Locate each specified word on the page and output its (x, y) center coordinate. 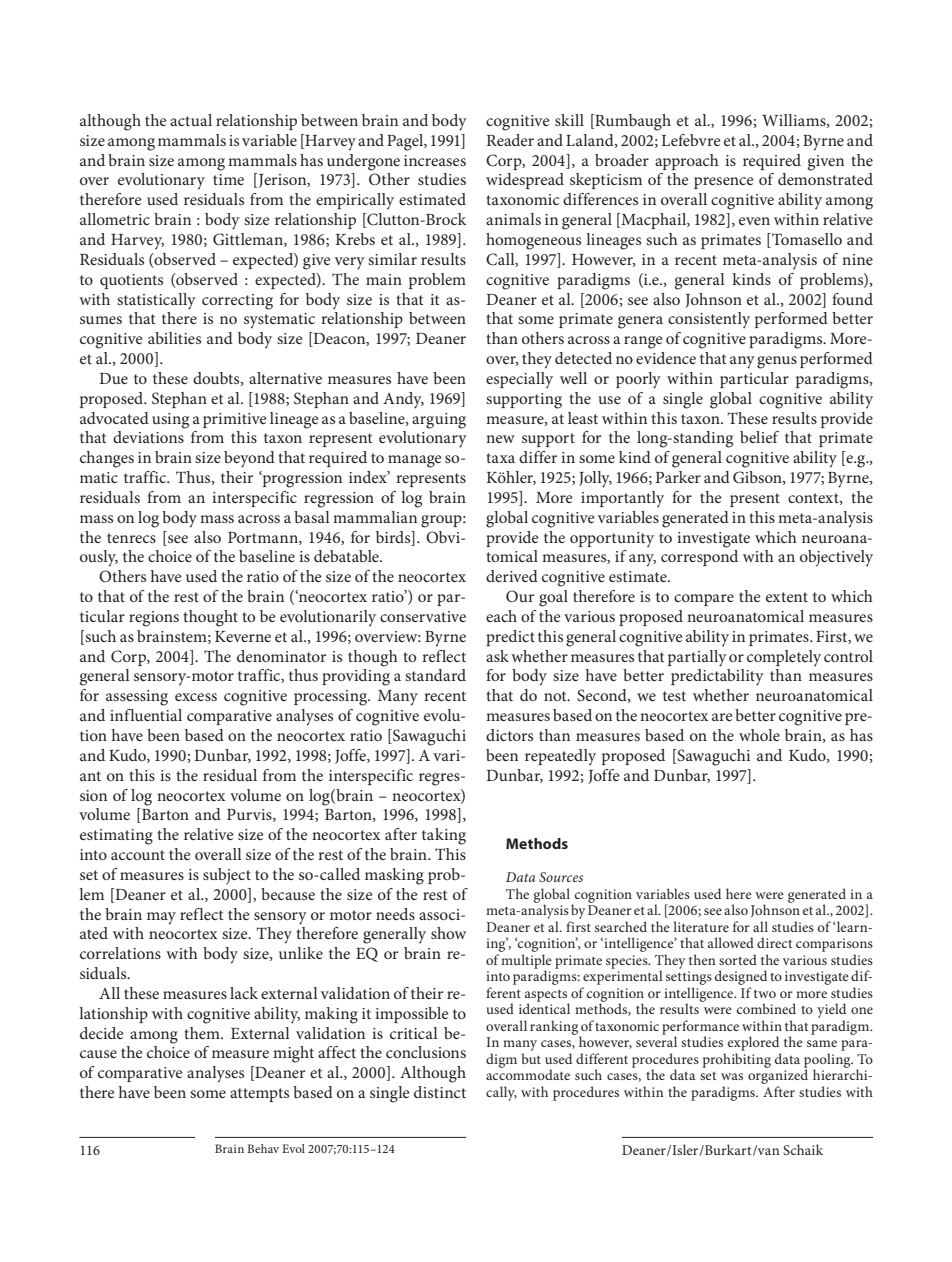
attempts (259, 1095)
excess (196, 697)
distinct (440, 1092)
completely (784, 658)
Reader (510, 140)
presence (724, 183)
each (501, 616)
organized (778, 1075)
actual (191, 120)
